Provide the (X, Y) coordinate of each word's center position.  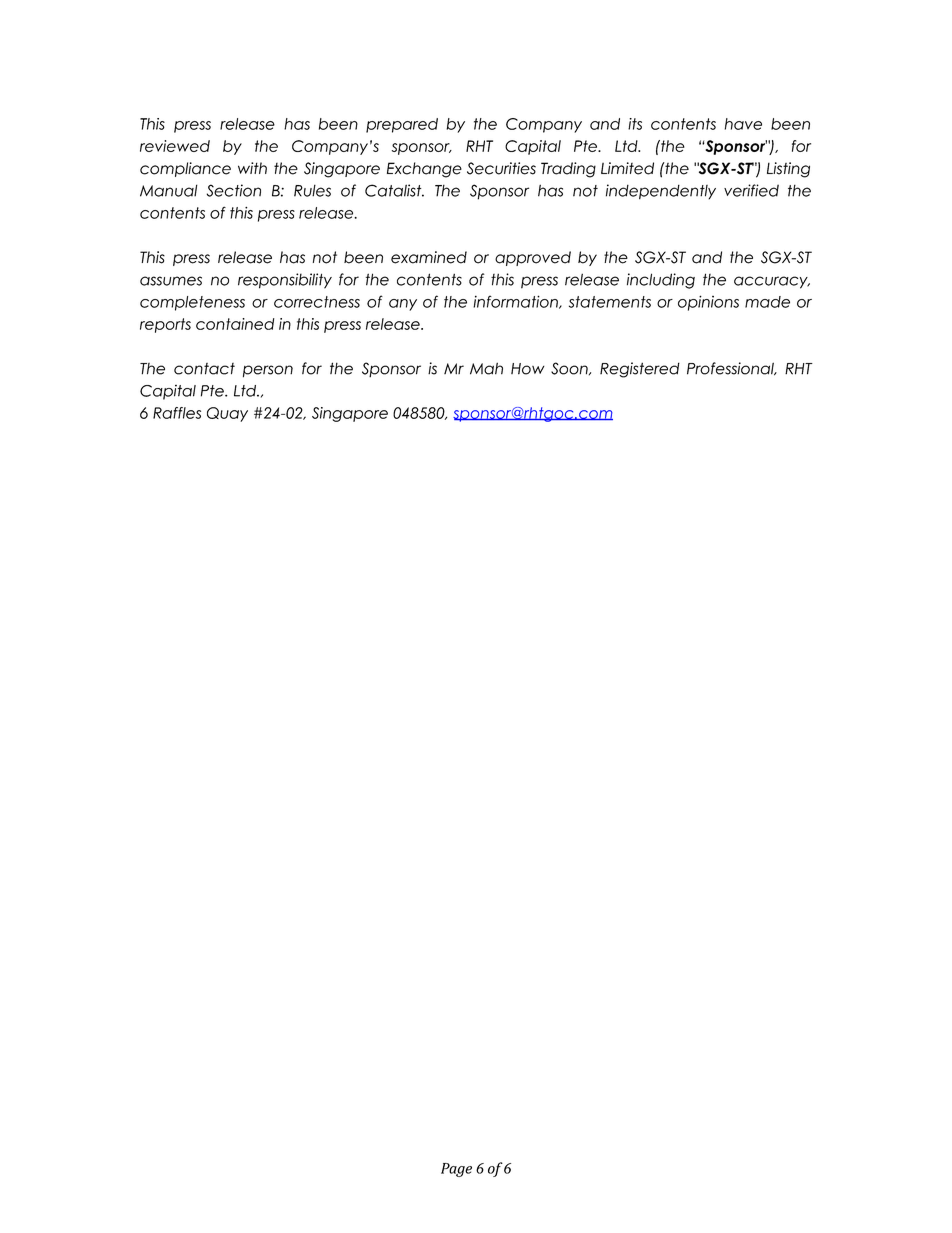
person (268, 371)
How (528, 369)
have (743, 124)
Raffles (177, 413)
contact (204, 369)
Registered (640, 370)
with (252, 168)
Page (456, 1170)
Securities (501, 168)
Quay (227, 414)
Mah (486, 368)
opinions (708, 303)
